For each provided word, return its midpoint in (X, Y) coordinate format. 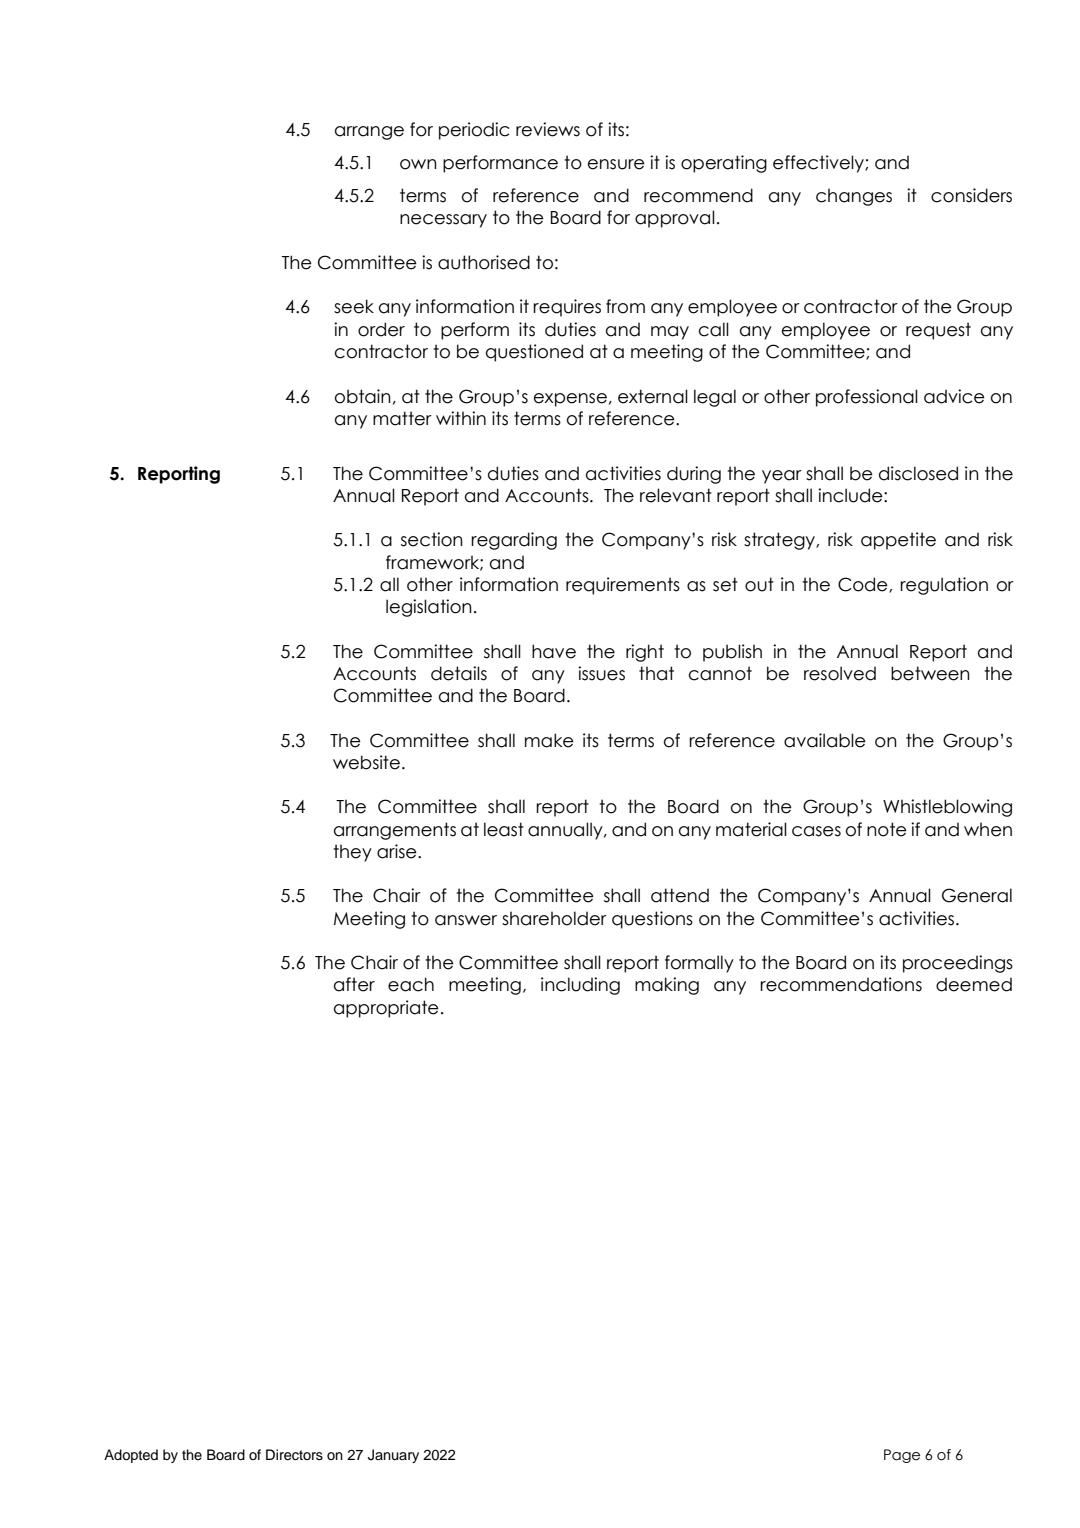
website (366, 762)
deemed (974, 984)
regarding (514, 541)
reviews (548, 129)
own (418, 164)
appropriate (386, 1009)
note (887, 829)
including (580, 986)
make (549, 740)
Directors (294, 1455)
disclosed (918, 473)
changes (854, 197)
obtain (363, 396)
